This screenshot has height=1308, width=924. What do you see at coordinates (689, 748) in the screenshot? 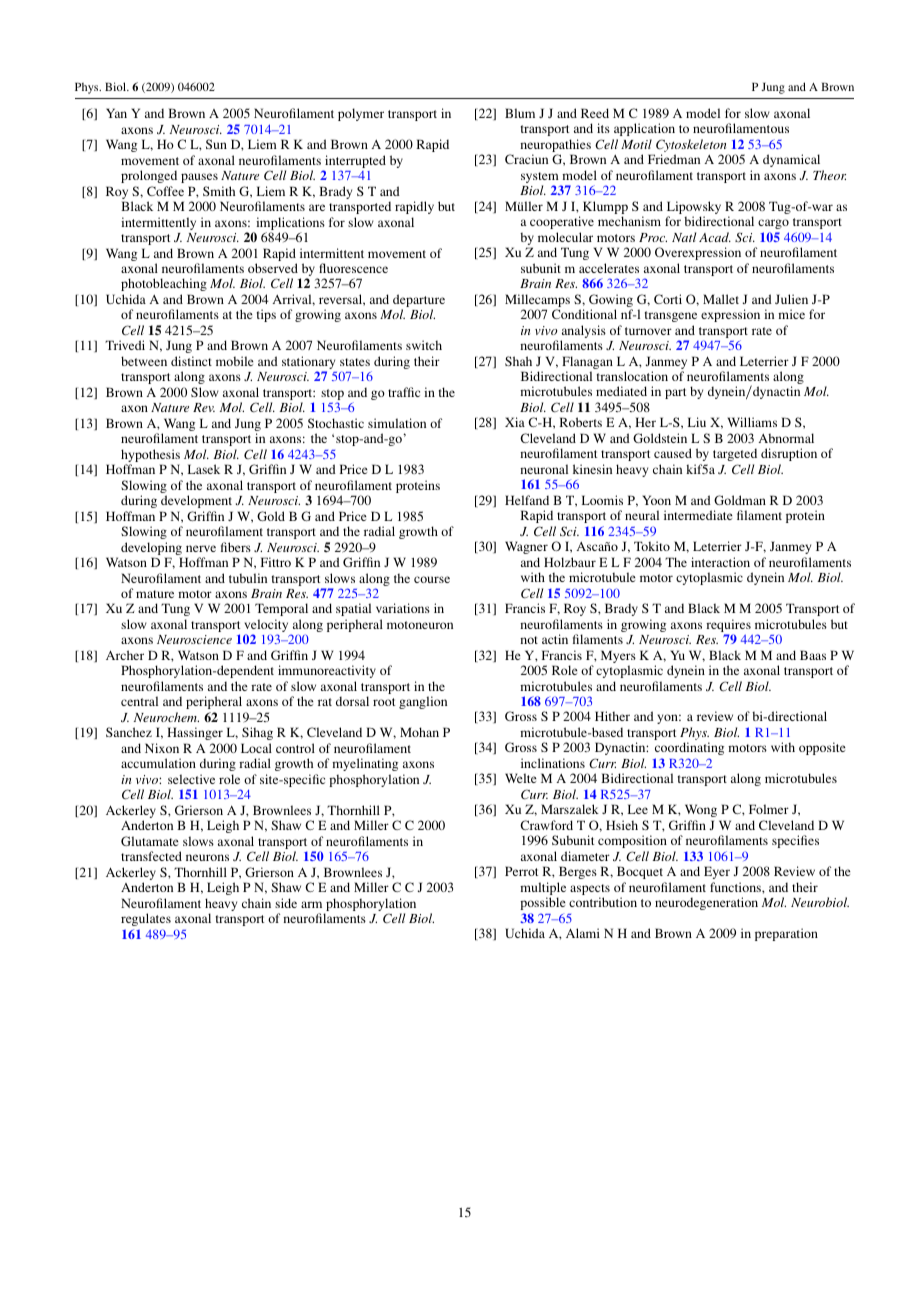
I see `coordinating` at bounding box center [689, 748].
